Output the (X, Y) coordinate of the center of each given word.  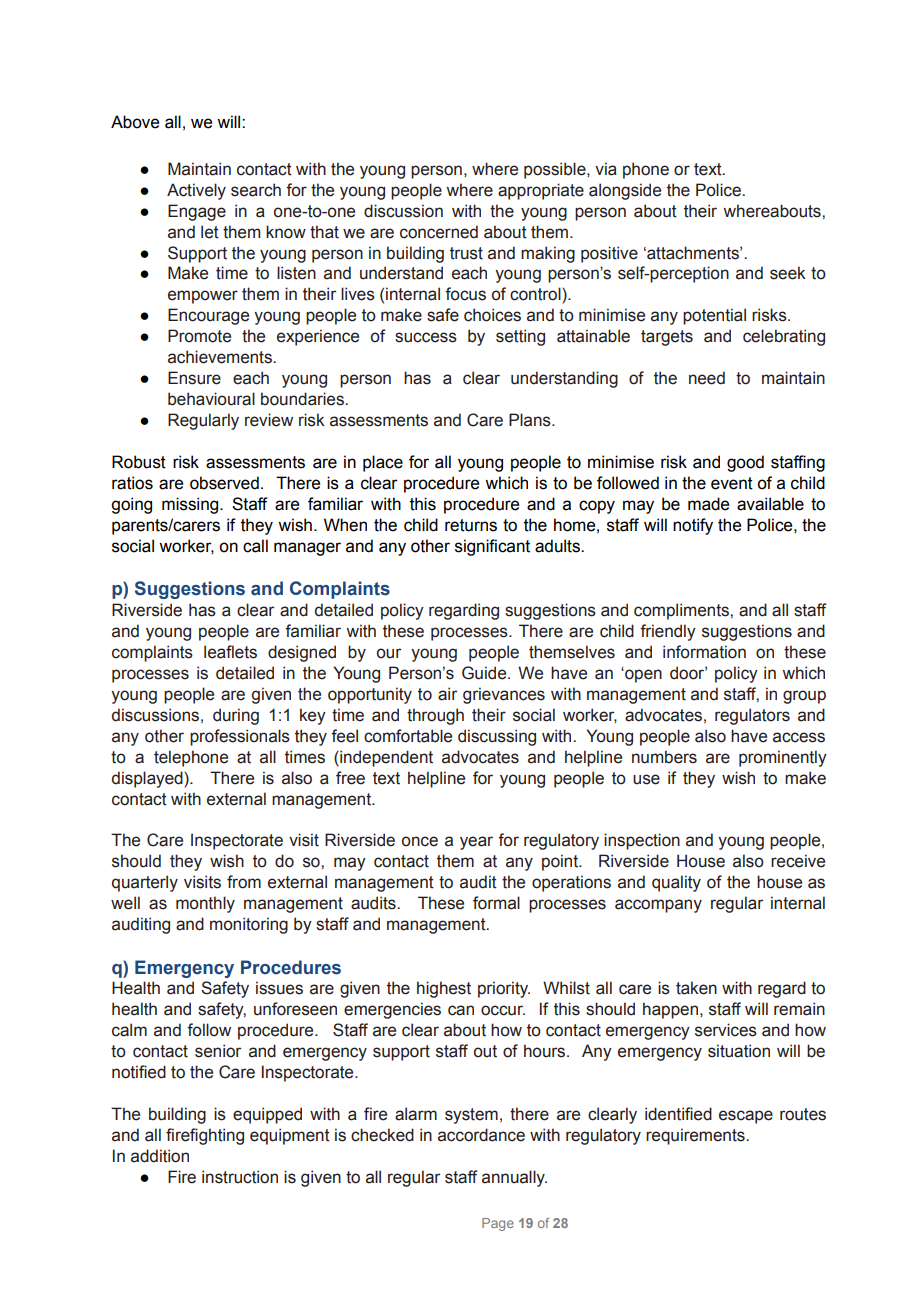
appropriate (541, 191)
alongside (625, 191)
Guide (485, 673)
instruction (240, 1177)
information (704, 652)
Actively (196, 191)
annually (514, 1178)
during (236, 716)
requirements (696, 1136)
